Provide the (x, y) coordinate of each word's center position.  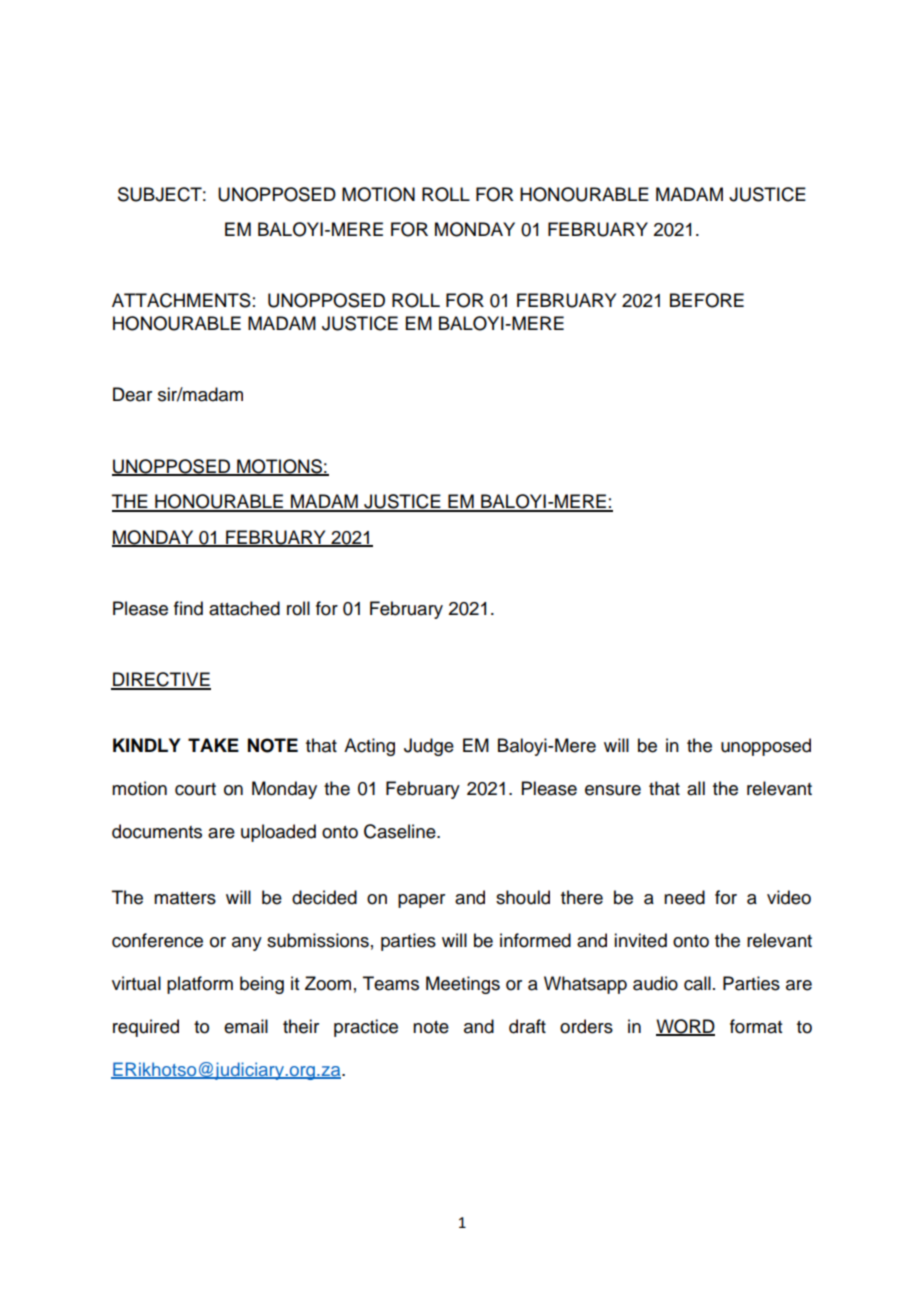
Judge (429, 747)
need (684, 897)
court (195, 789)
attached (244, 608)
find (188, 608)
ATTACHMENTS (181, 300)
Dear (132, 394)
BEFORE (707, 300)
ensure (613, 790)
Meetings (463, 985)
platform (200, 985)
